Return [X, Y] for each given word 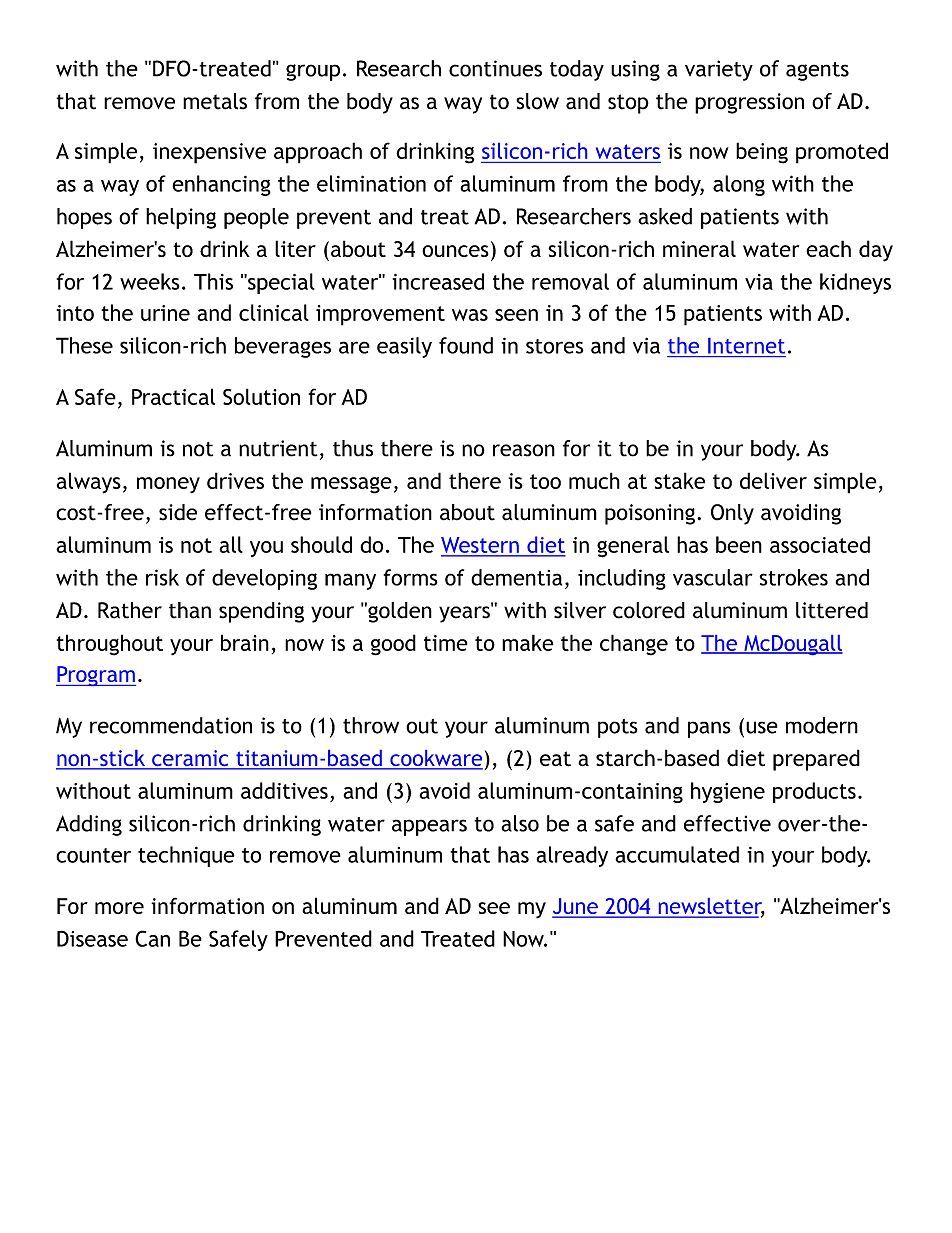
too [545, 481]
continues [495, 68]
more [119, 908]
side [178, 512]
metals [215, 101]
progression [749, 103]
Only [732, 514]
